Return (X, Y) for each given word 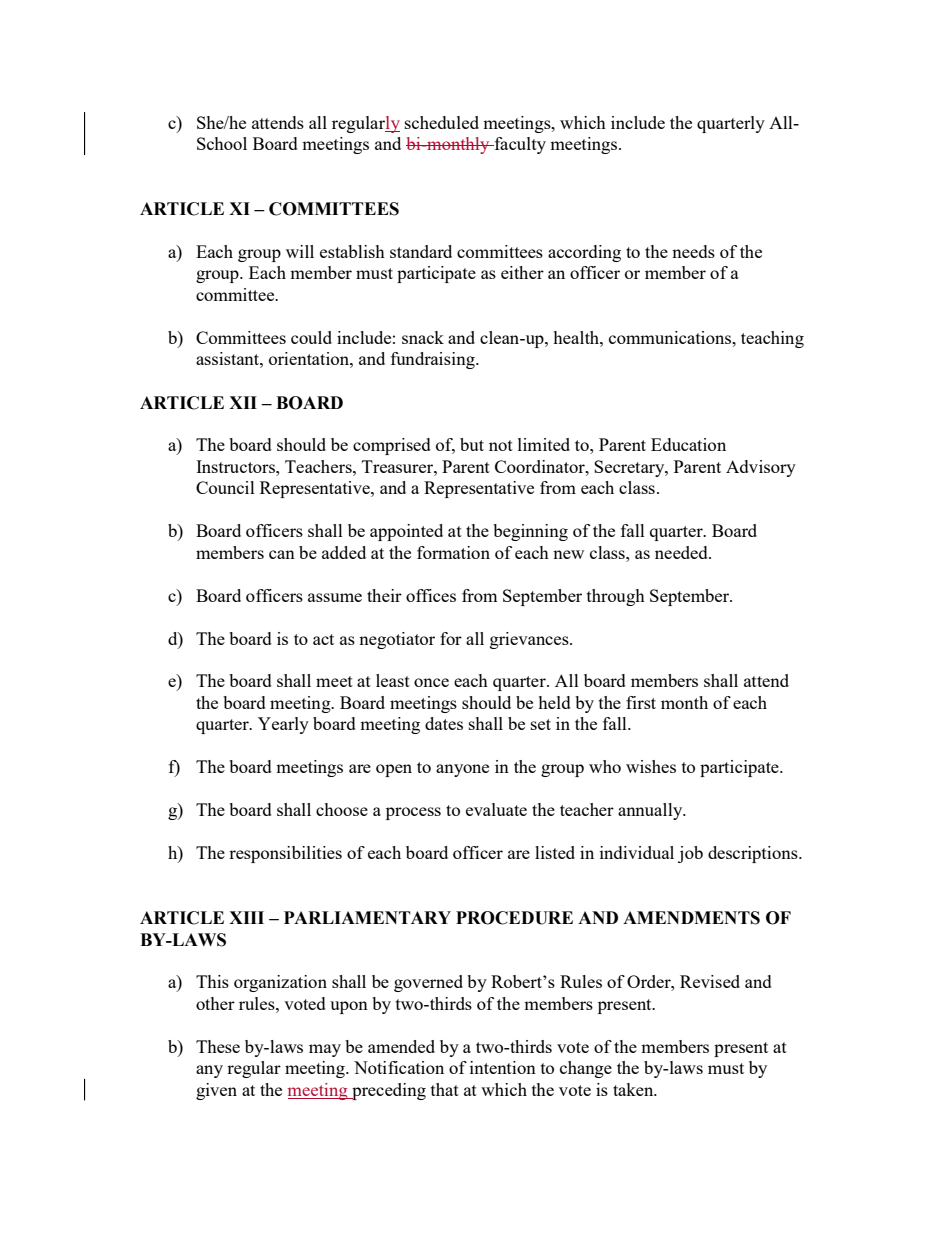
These (218, 1046)
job (690, 854)
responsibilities (285, 854)
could (311, 337)
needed (682, 552)
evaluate (496, 809)
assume (335, 597)
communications (671, 337)
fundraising (434, 360)
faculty (519, 145)
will (300, 251)
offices (431, 595)
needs (693, 251)
